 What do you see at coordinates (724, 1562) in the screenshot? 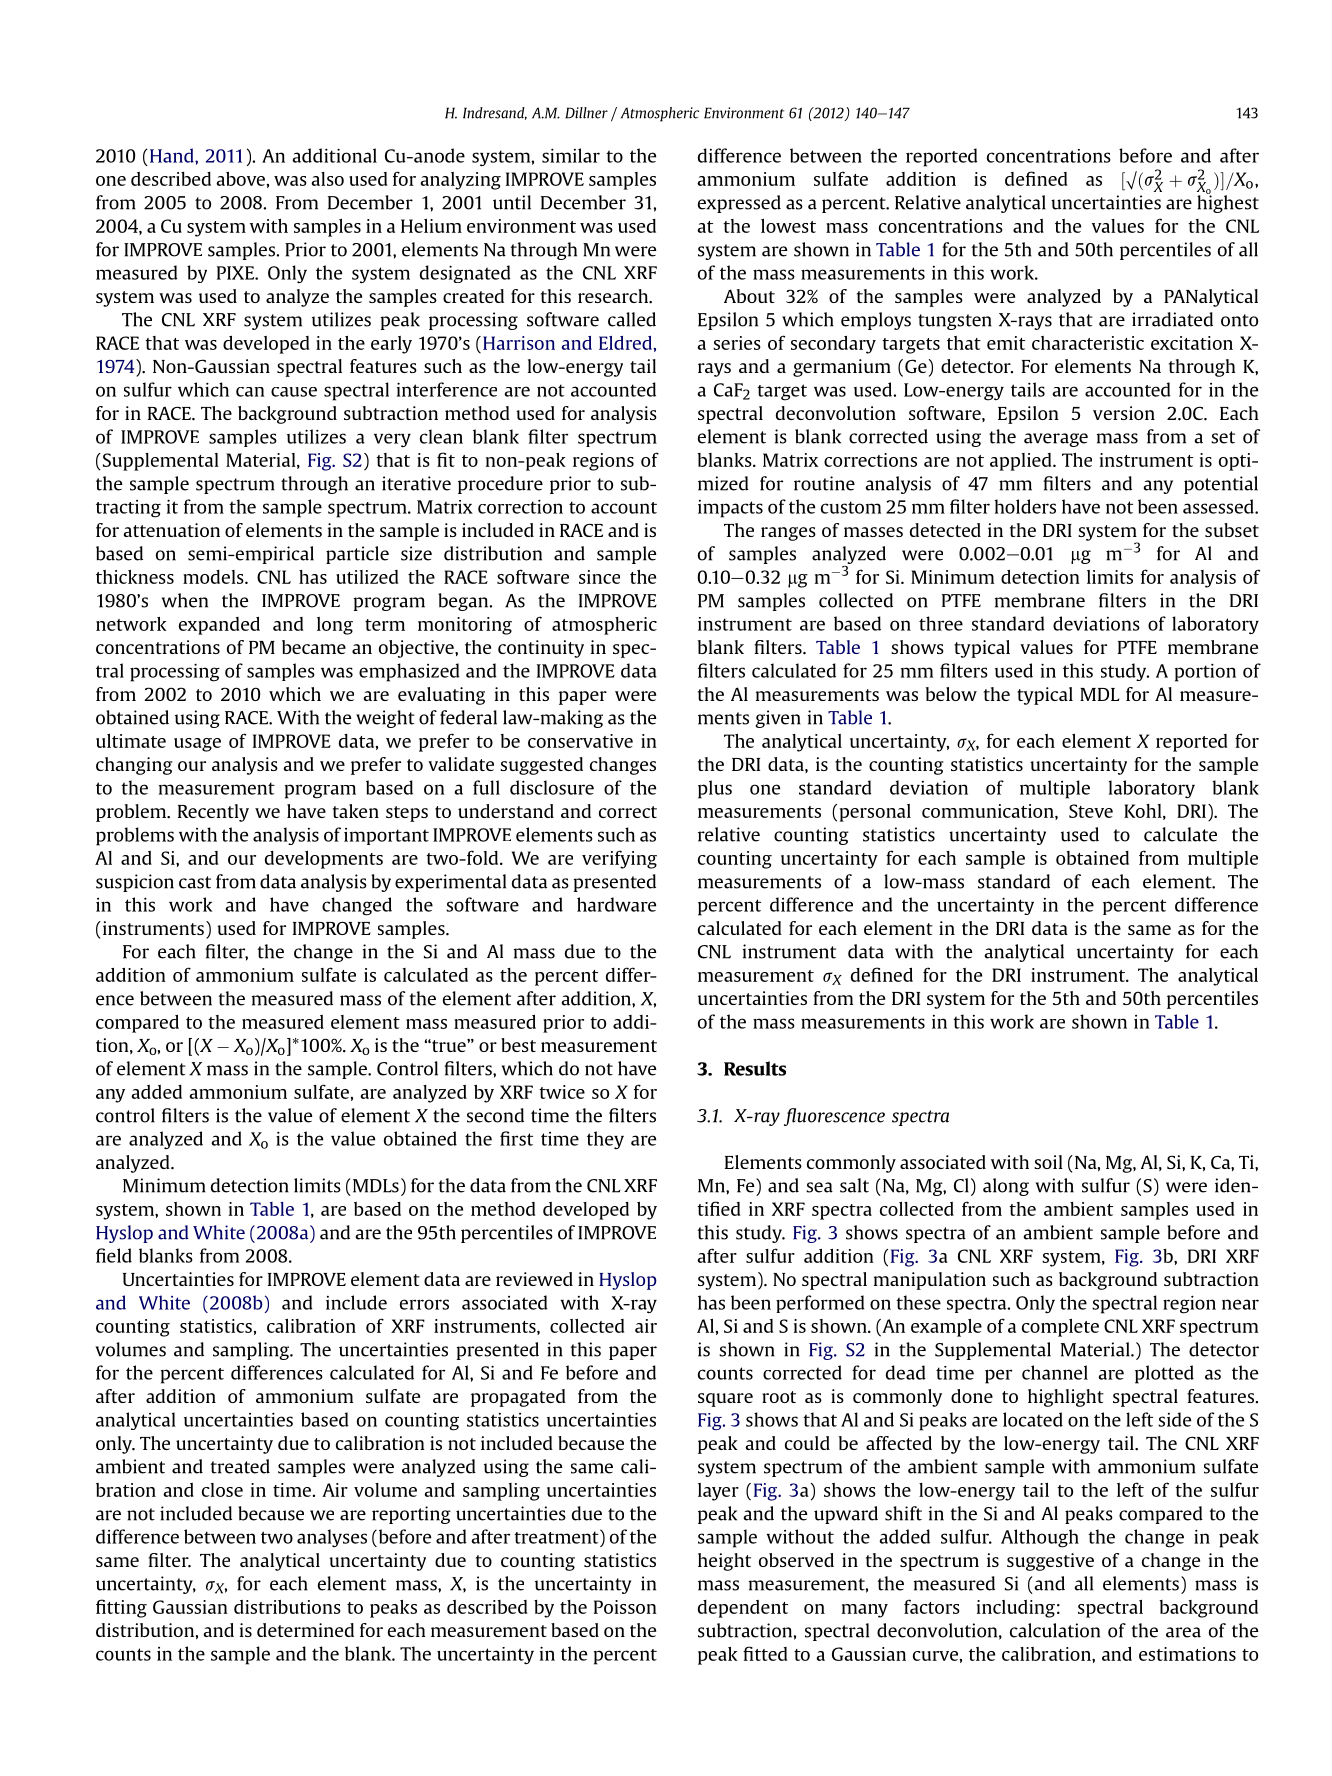
I see `height` at bounding box center [724, 1562].
